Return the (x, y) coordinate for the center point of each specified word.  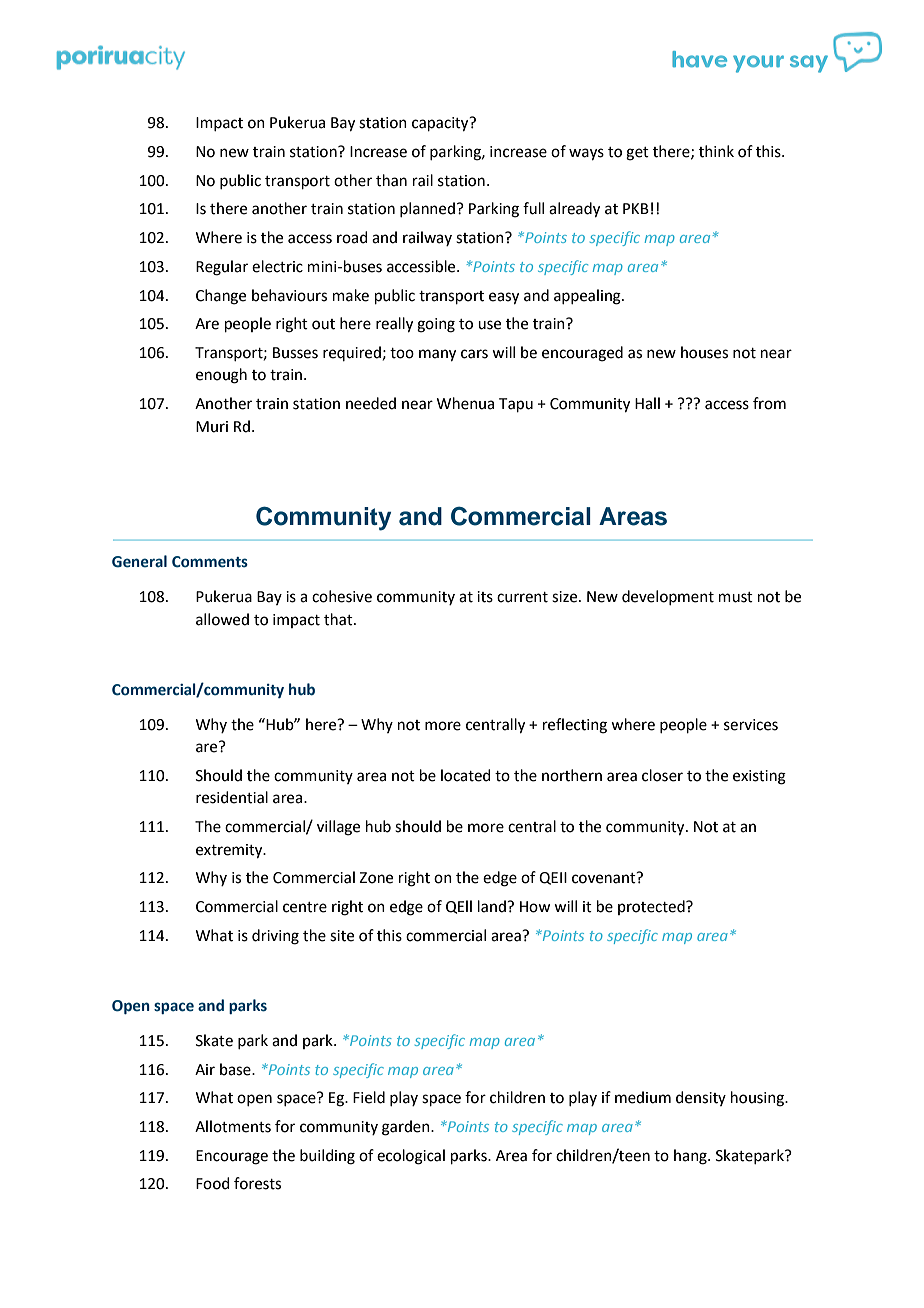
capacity (441, 124)
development (668, 597)
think (716, 151)
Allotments (233, 1126)
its (485, 597)
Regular (222, 268)
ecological (411, 1157)
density (701, 1098)
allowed (222, 619)
